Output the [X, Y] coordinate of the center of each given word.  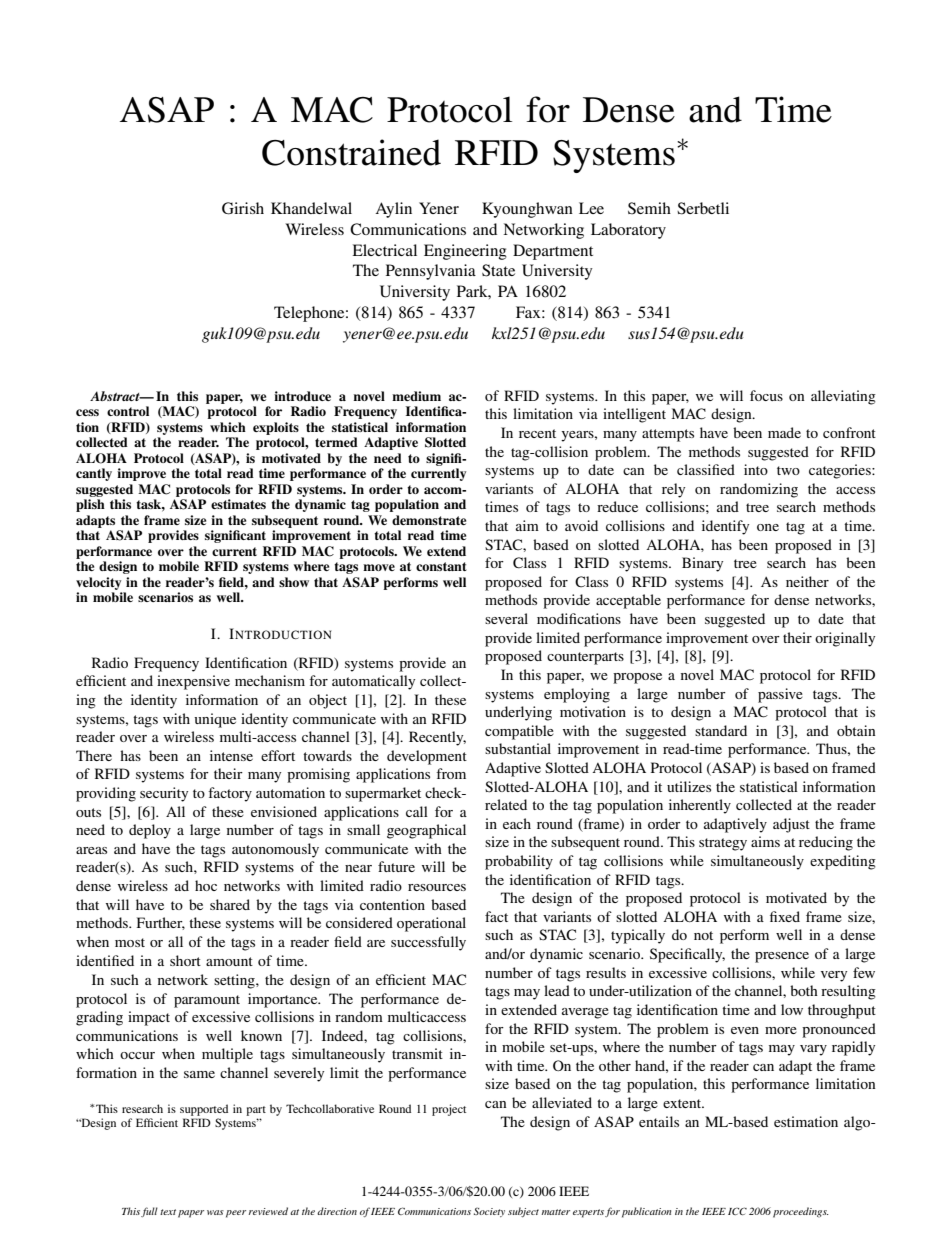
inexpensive [193, 682]
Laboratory [628, 231]
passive [780, 695]
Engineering [465, 252]
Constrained [351, 152]
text [168, 1212]
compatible [519, 732]
